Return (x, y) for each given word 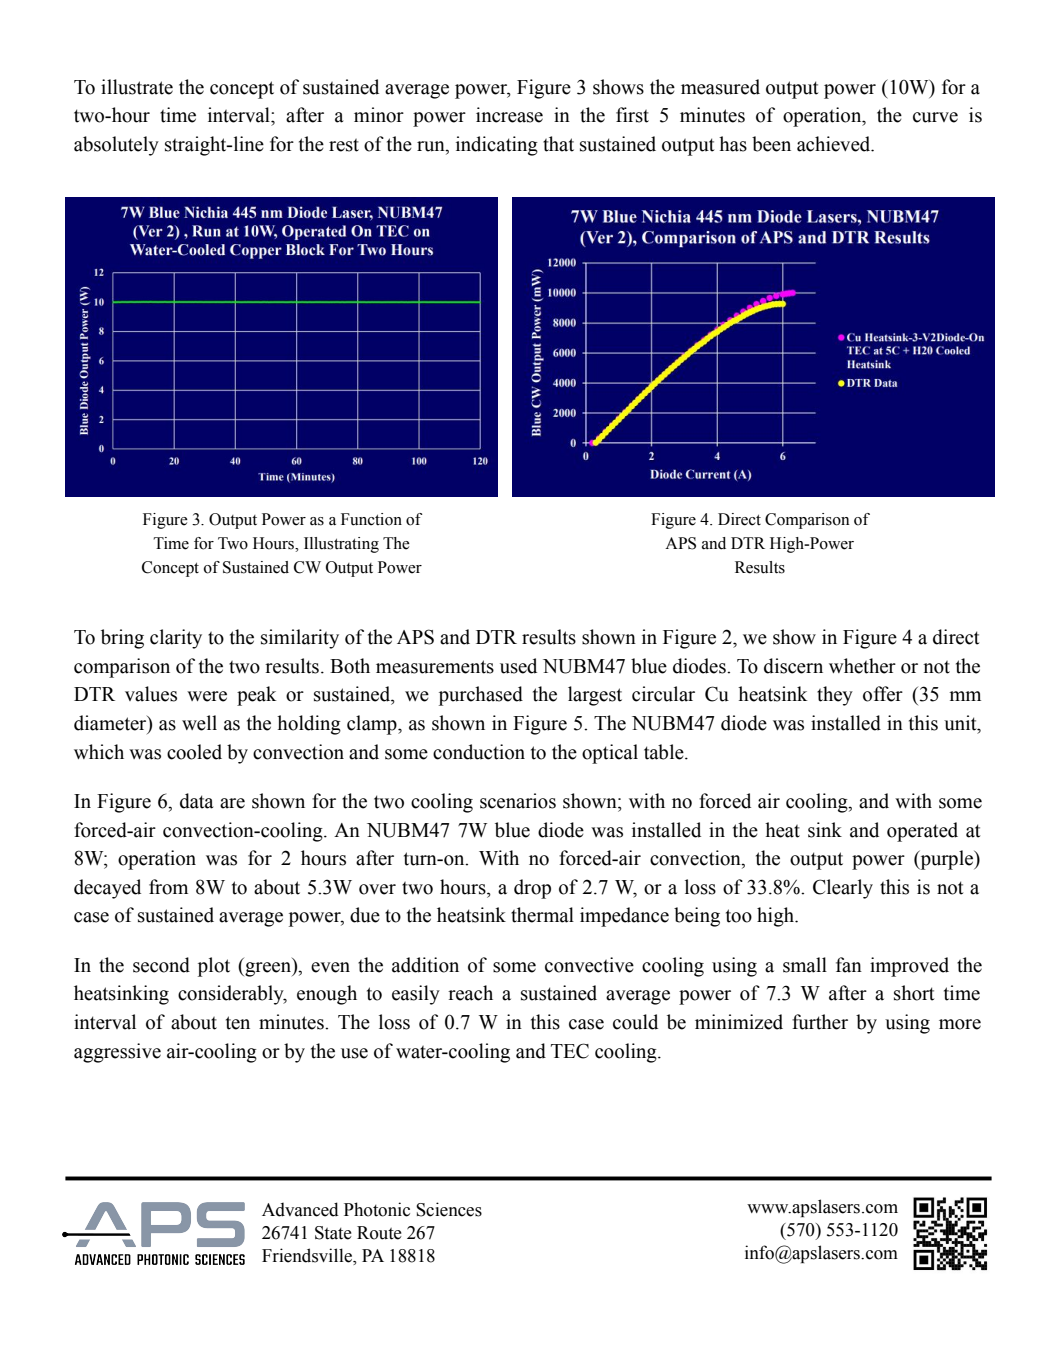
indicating (497, 146)
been (771, 144)
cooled (194, 752)
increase (509, 115)
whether (862, 666)
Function (371, 519)
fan (849, 965)
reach (470, 993)
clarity (176, 639)
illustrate (137, 87)
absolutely (116, 146)
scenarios (518, 801)
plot (214, 967)
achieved (835, 144)
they (835, 696)
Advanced (300, 1209)
